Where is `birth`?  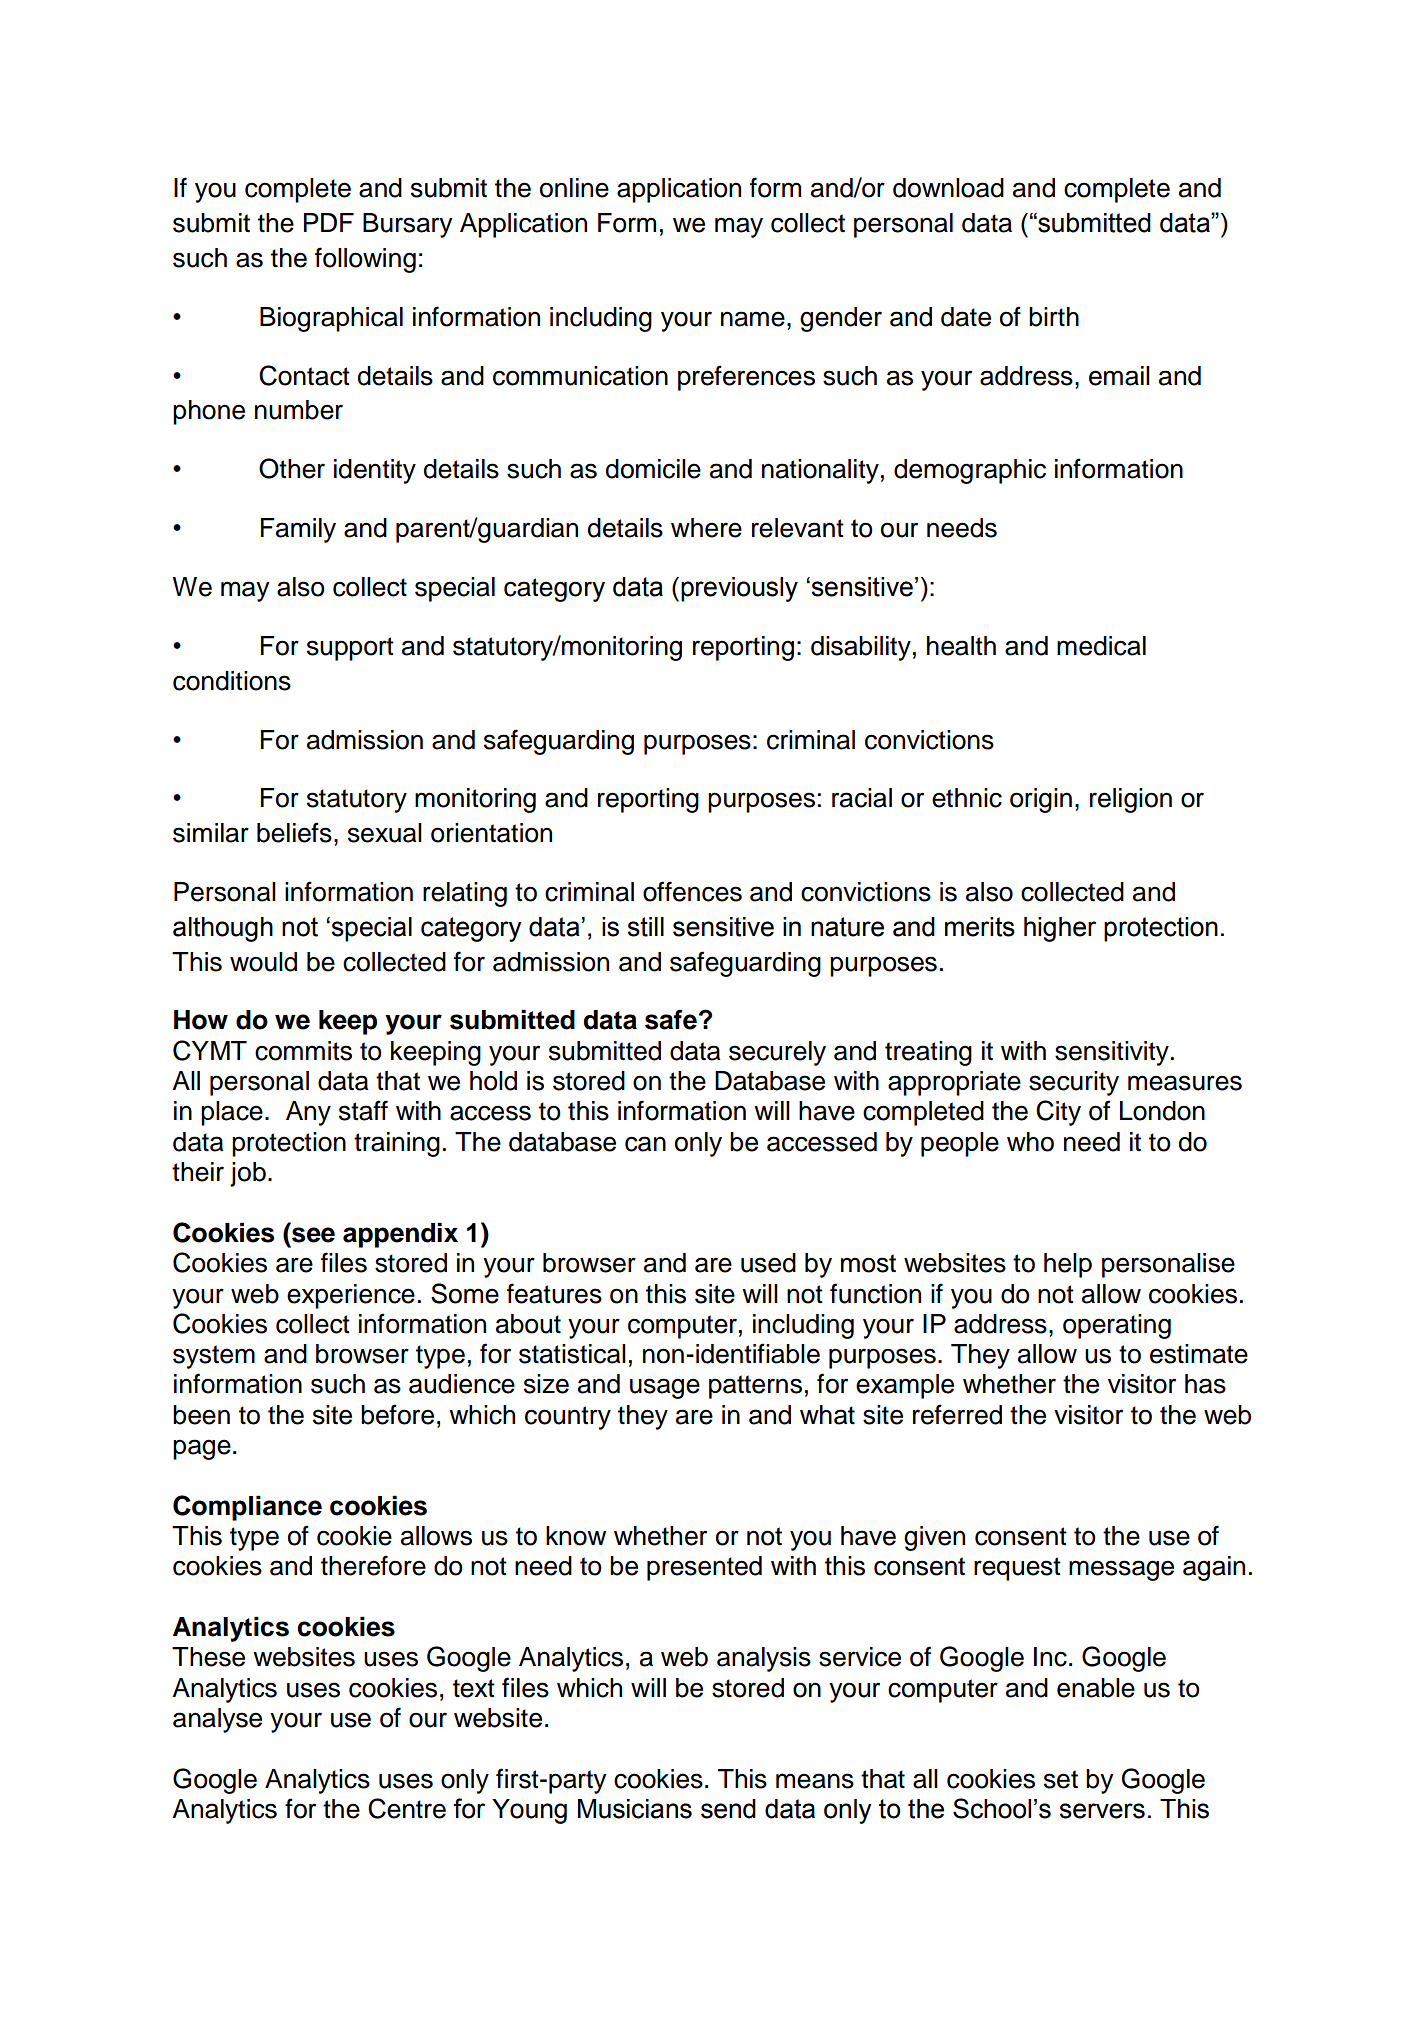
birth is located at coordinates (1054, 317).
